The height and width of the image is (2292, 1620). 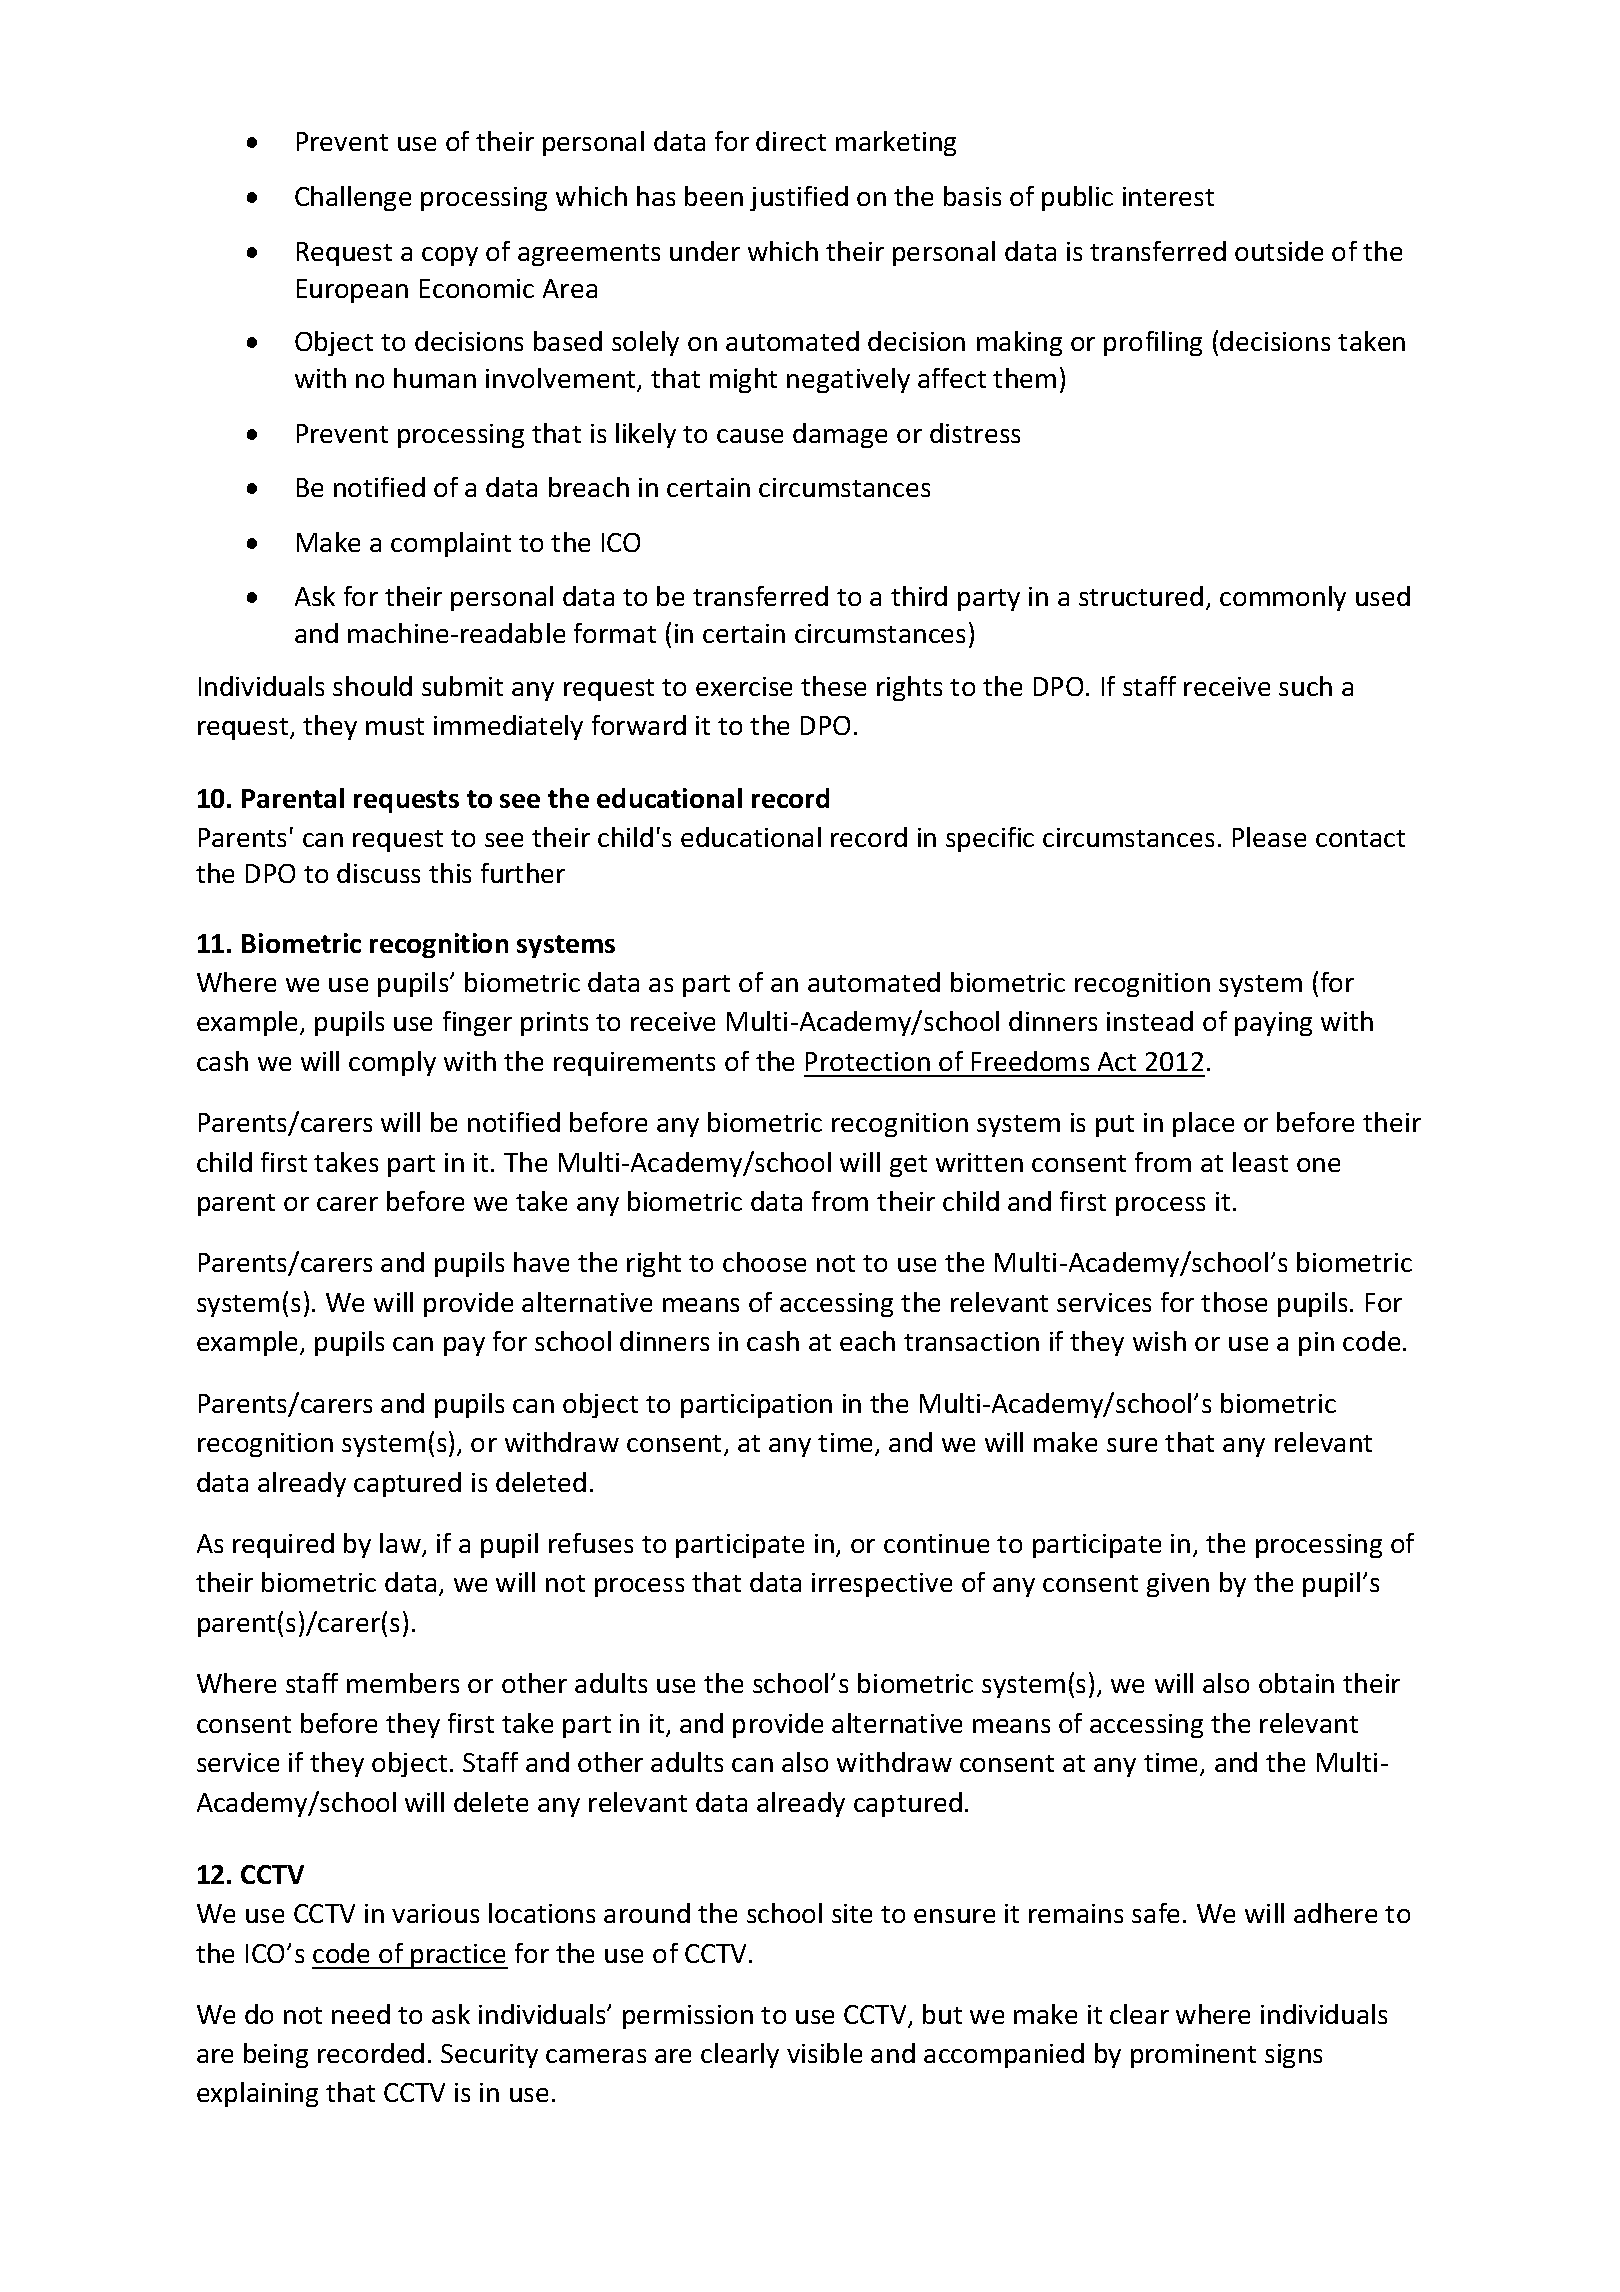 I want to click on need, so click(x=361, y=2014).
